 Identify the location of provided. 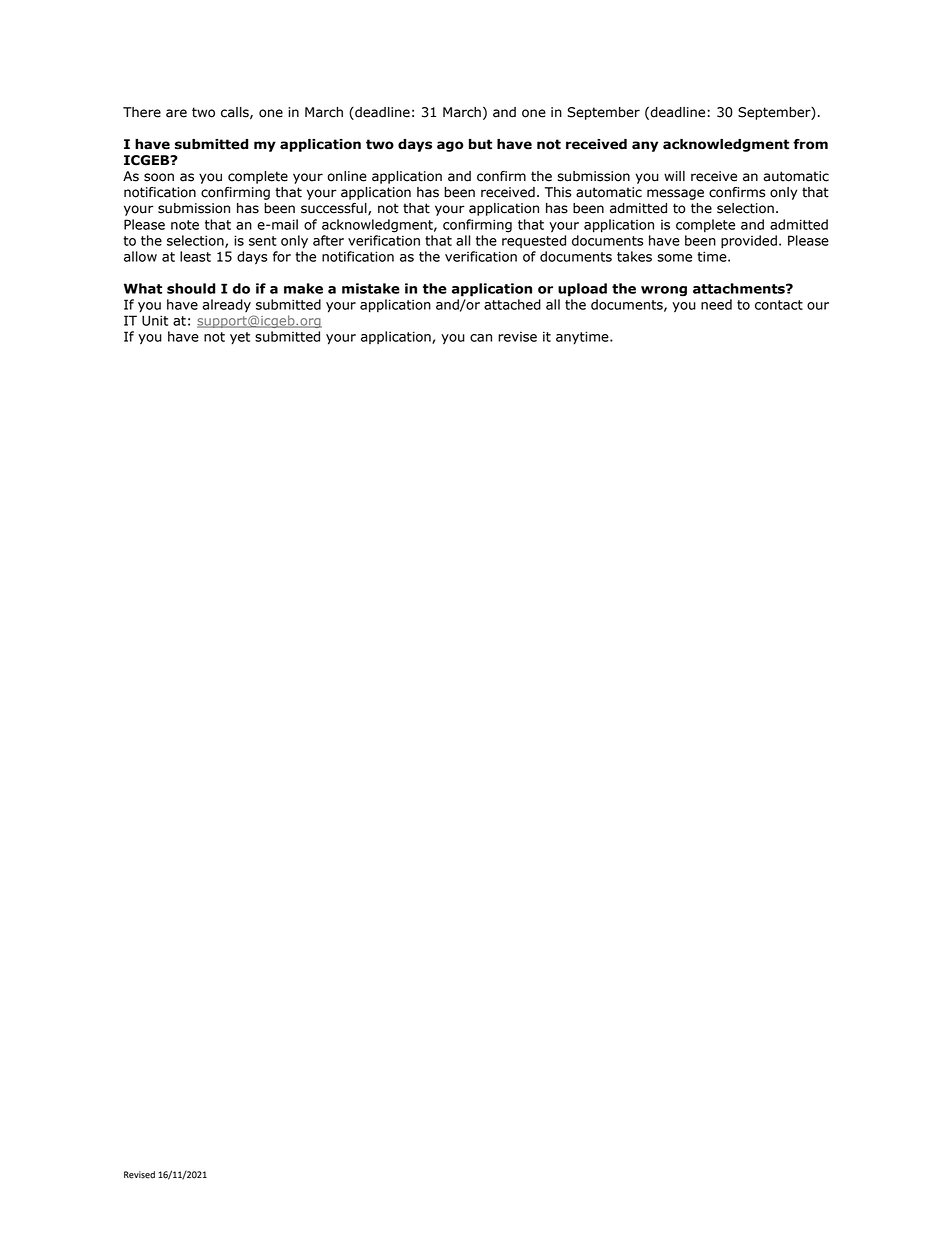
(749, 242).
